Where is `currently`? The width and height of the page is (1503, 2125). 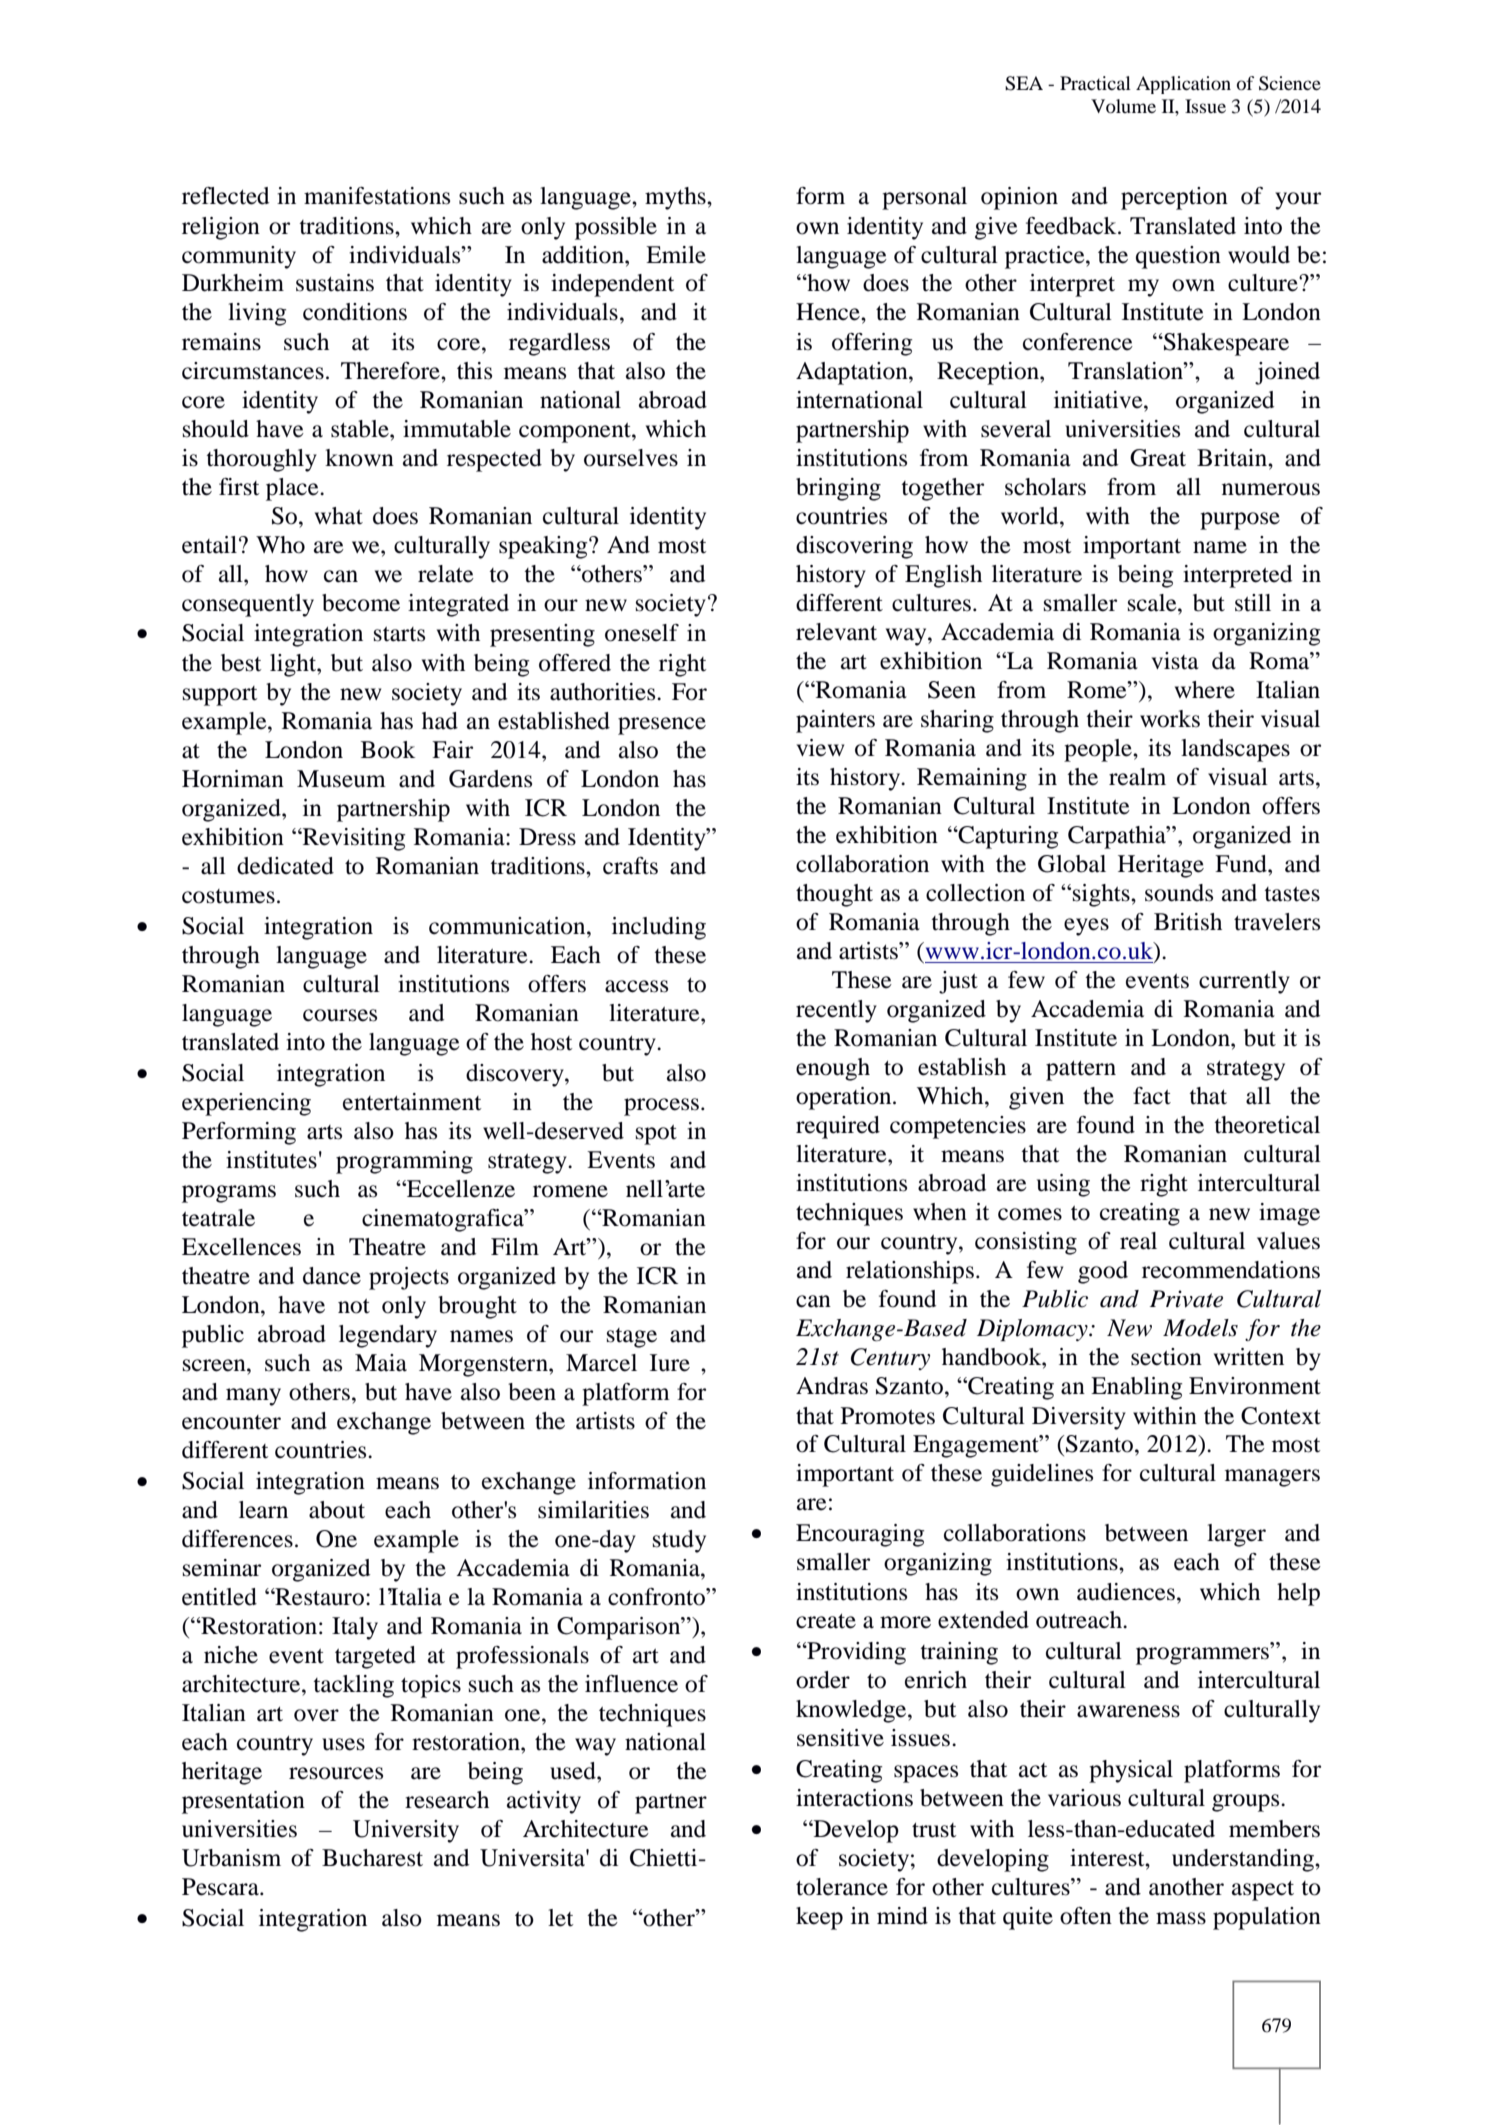 currently is located at coordinates (1244, 982).
